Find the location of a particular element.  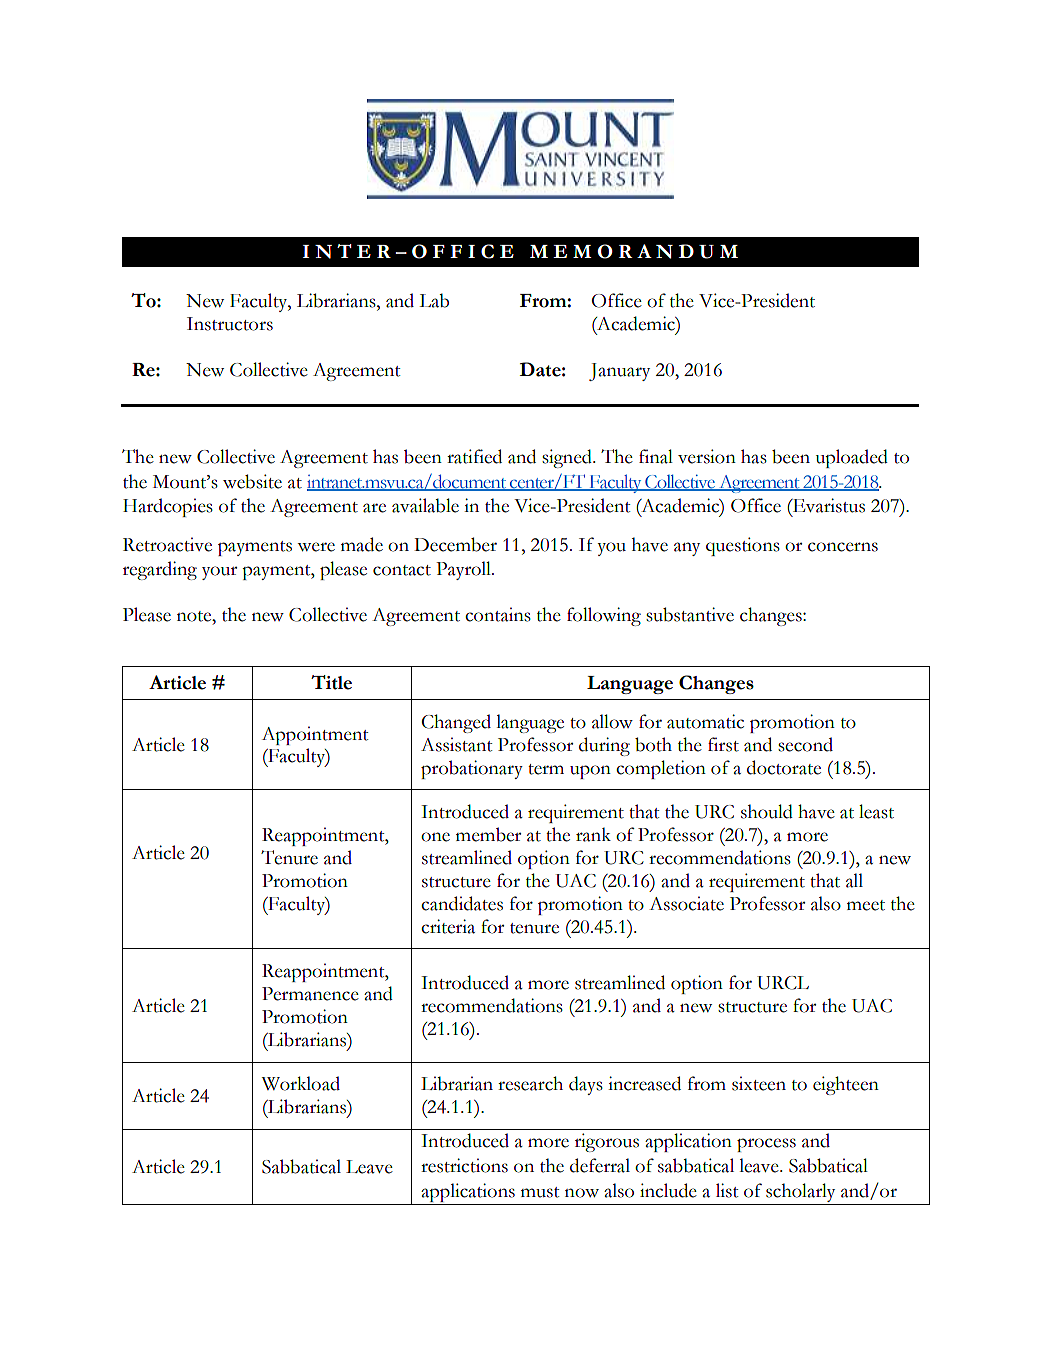

Title is located at coordinates (331, 682).
